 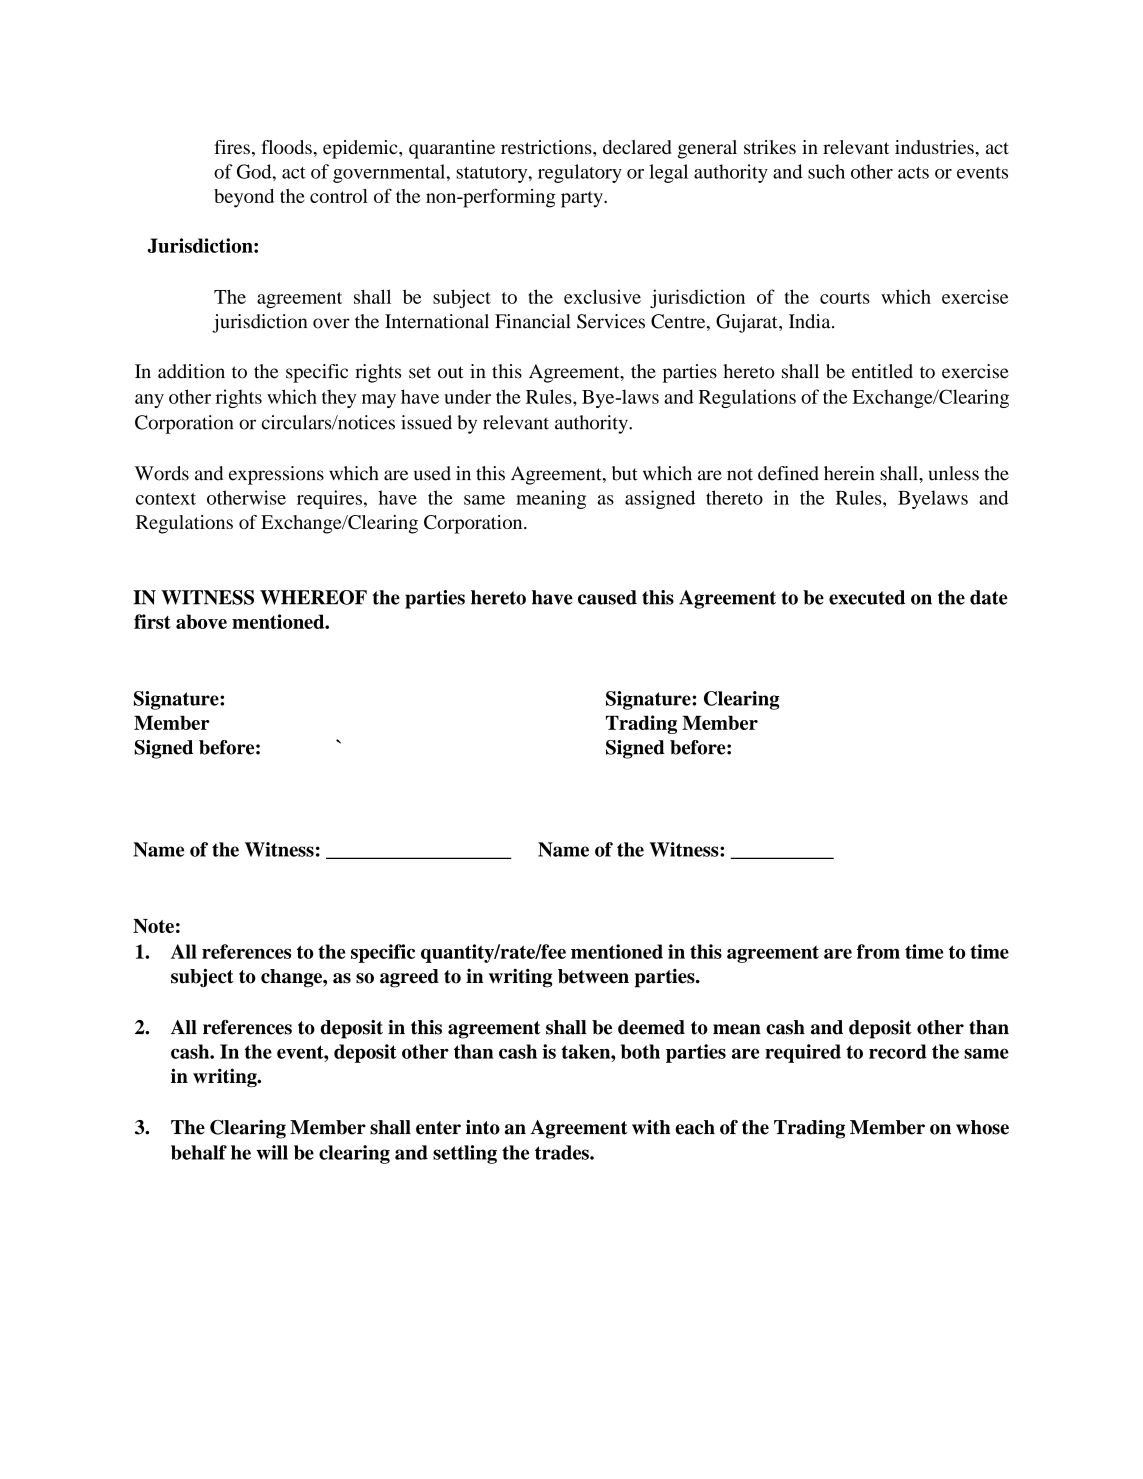 I want to click on will, so click(x=272, y=1152).
